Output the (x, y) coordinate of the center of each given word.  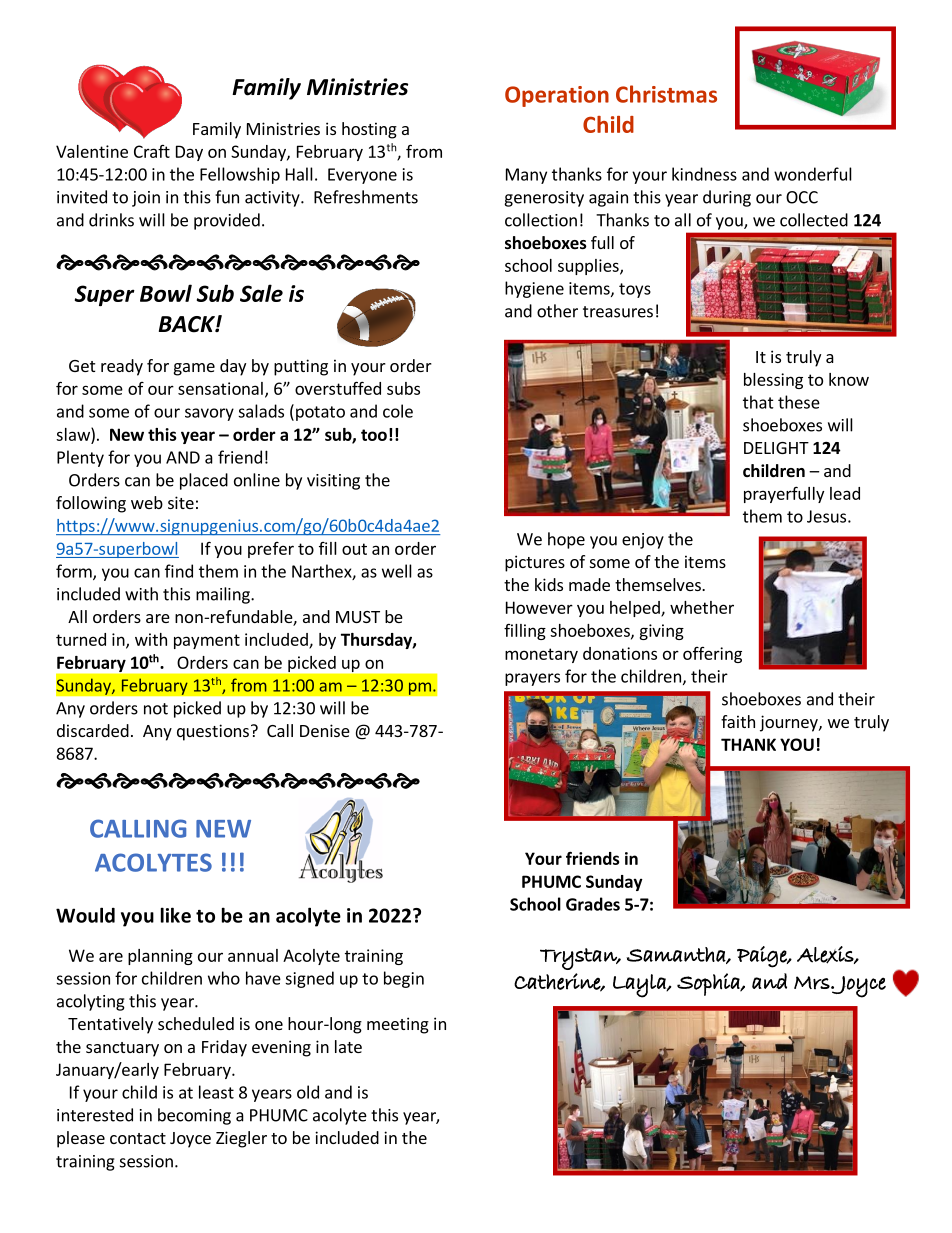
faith (738, 721)
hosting (369, 130)
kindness (704, 174)
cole (398, 411)
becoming (194, 1116)
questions (213, 732)
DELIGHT (776, 448)
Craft (152, 151)
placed (204, 481)
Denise (325, 730)
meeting (398, 1025)
